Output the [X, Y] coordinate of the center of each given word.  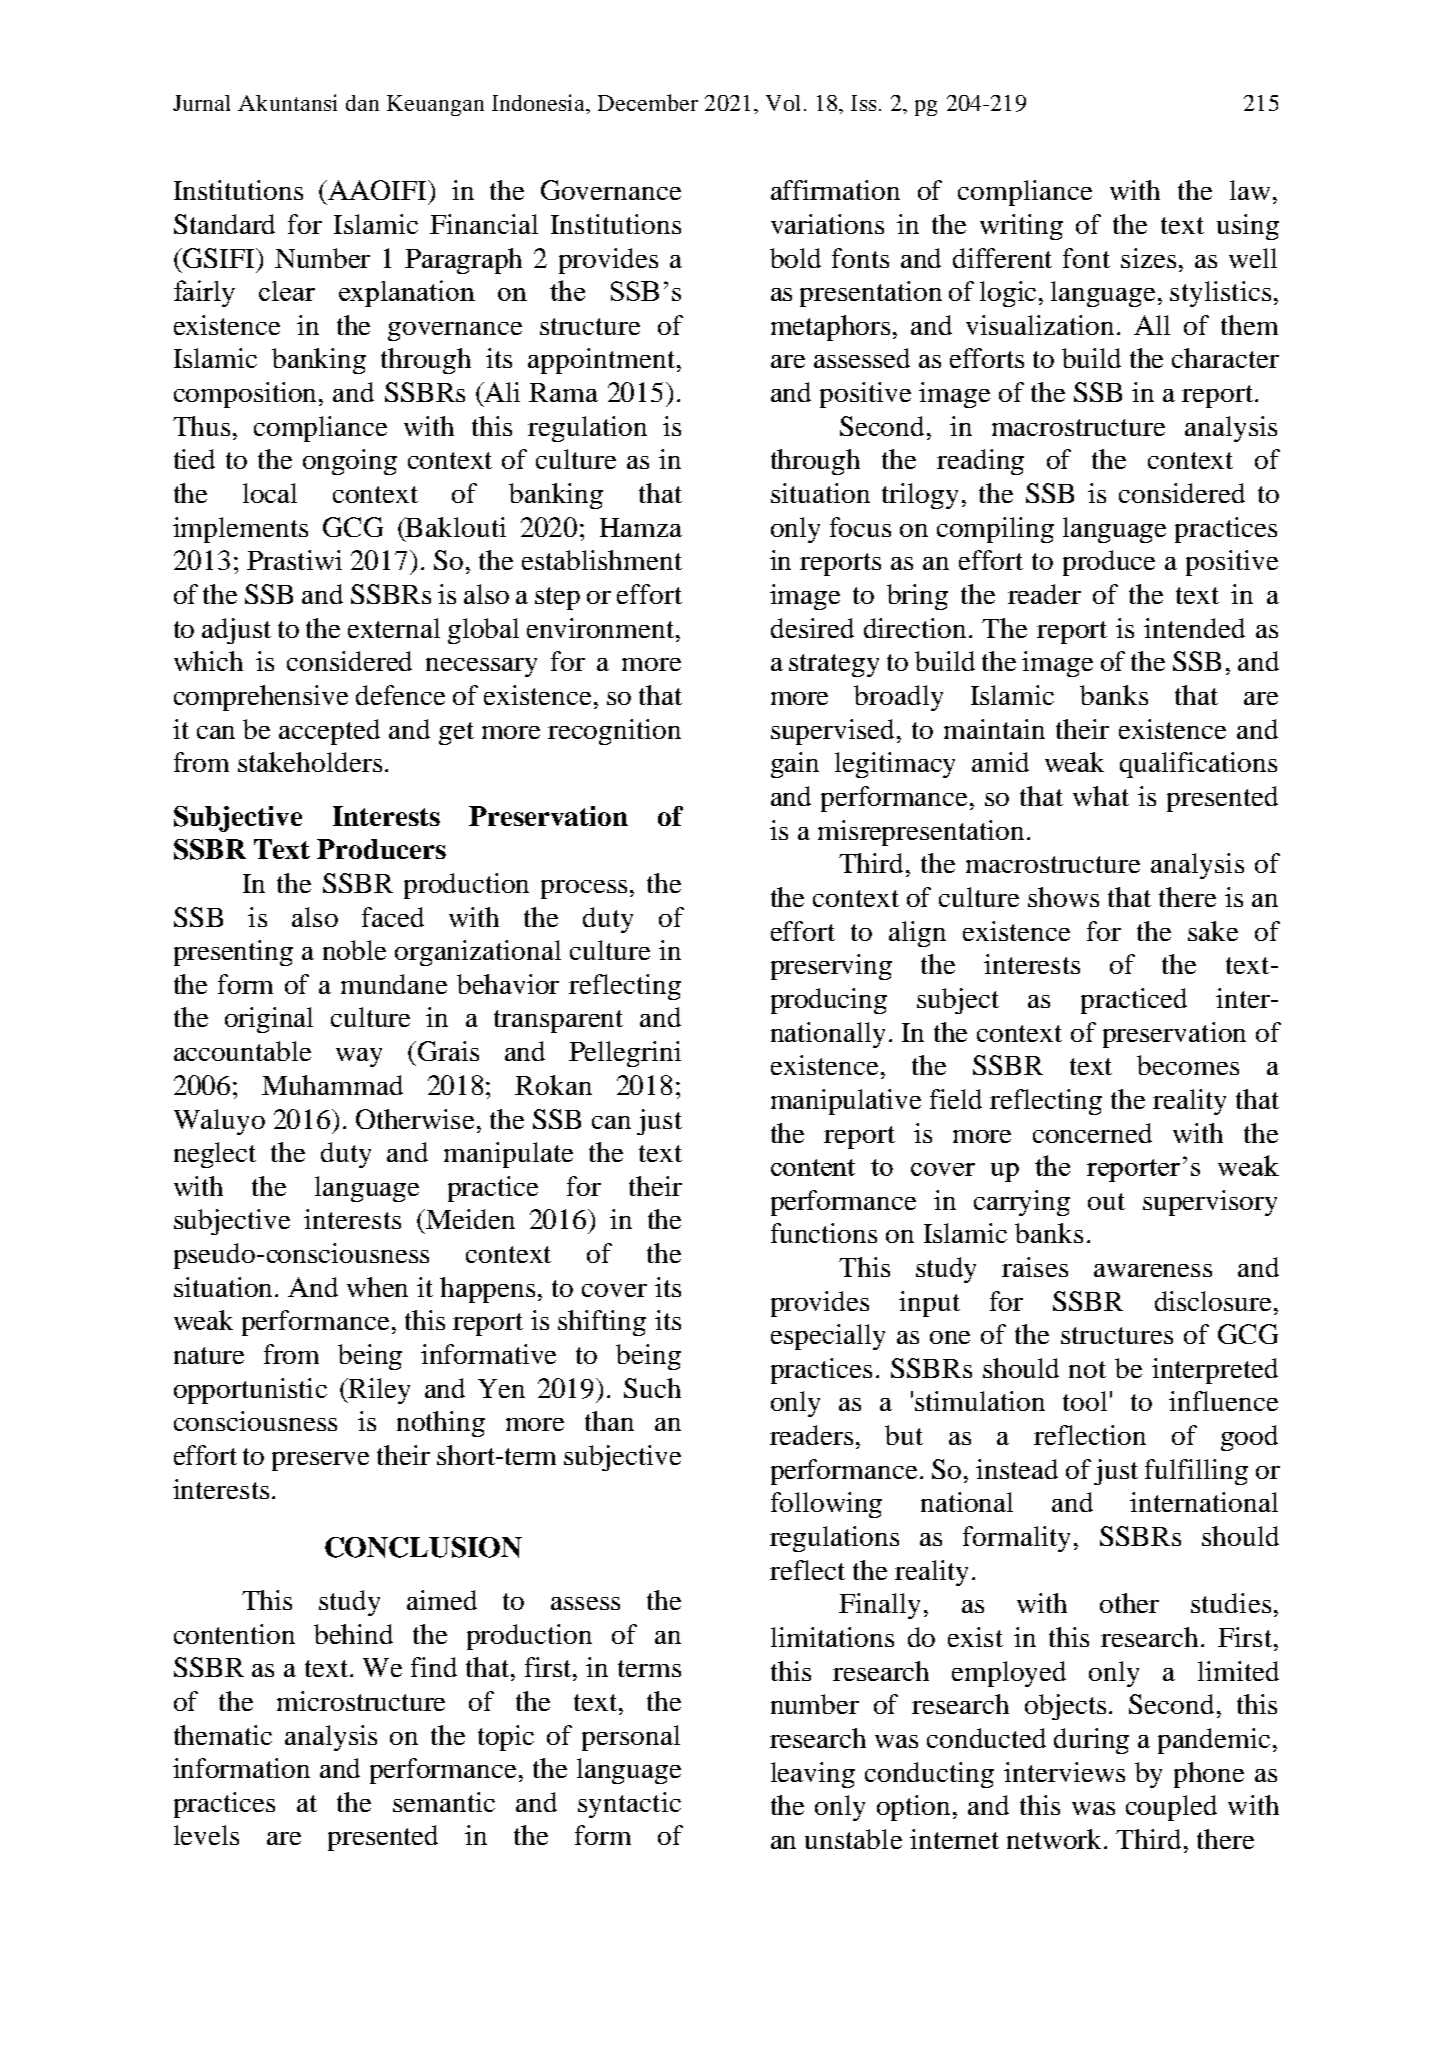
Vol [783, 103]
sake [1213, 931]
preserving [831, 967]
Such [652, 1388]
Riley [378, 1391]
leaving [813, 1775]
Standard [224, 224]
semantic [444, 1802]
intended [1194, 628]
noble [354, 950]
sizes [1148, 258]
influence [1223, 1401]
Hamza [641, 527]
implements [240, 530]
